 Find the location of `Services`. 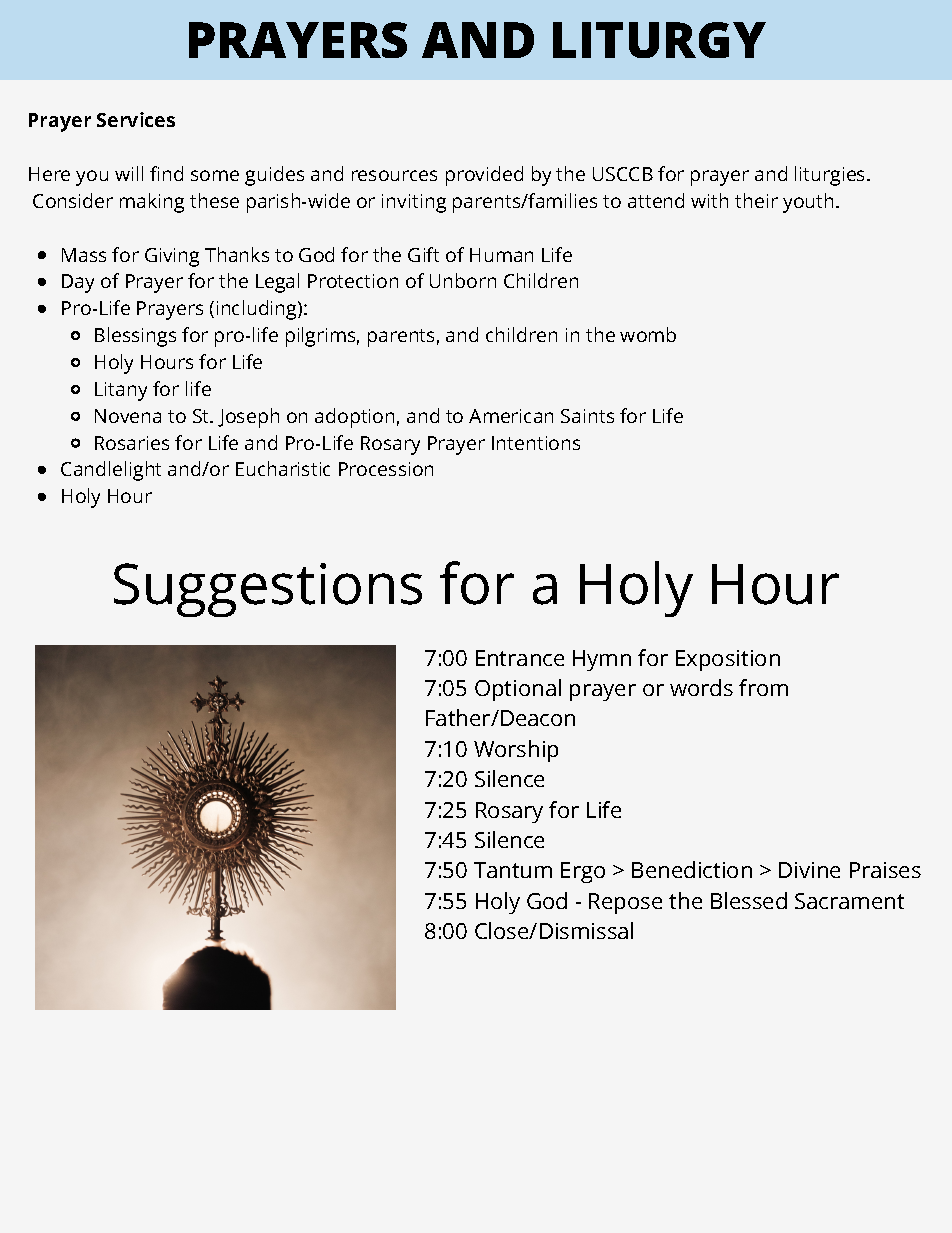

Services is located at coordinates (136, 119).
